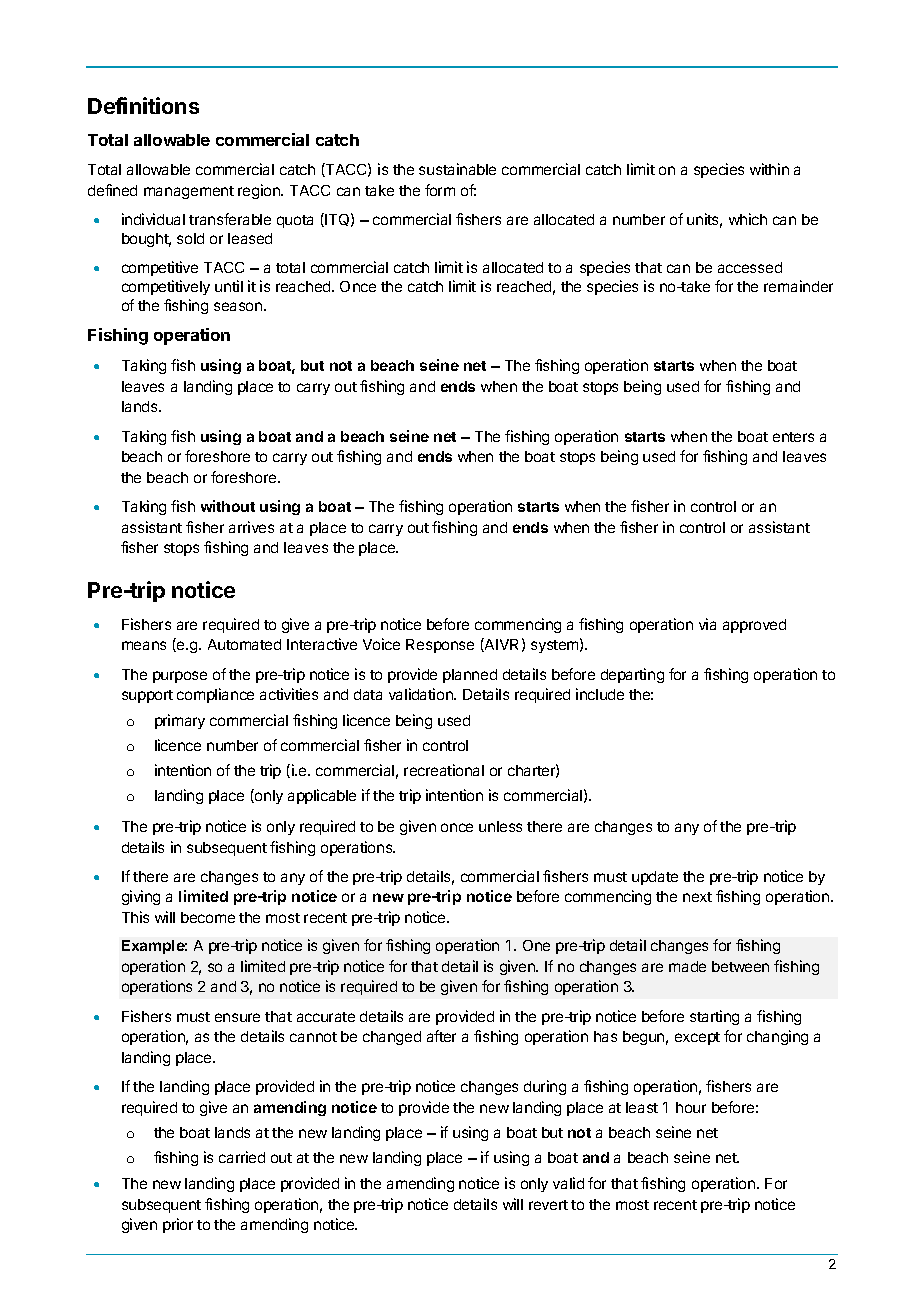 The width and height of the screenshot is (924, 1308). I want to click on sustainable, so click(457, 169).
